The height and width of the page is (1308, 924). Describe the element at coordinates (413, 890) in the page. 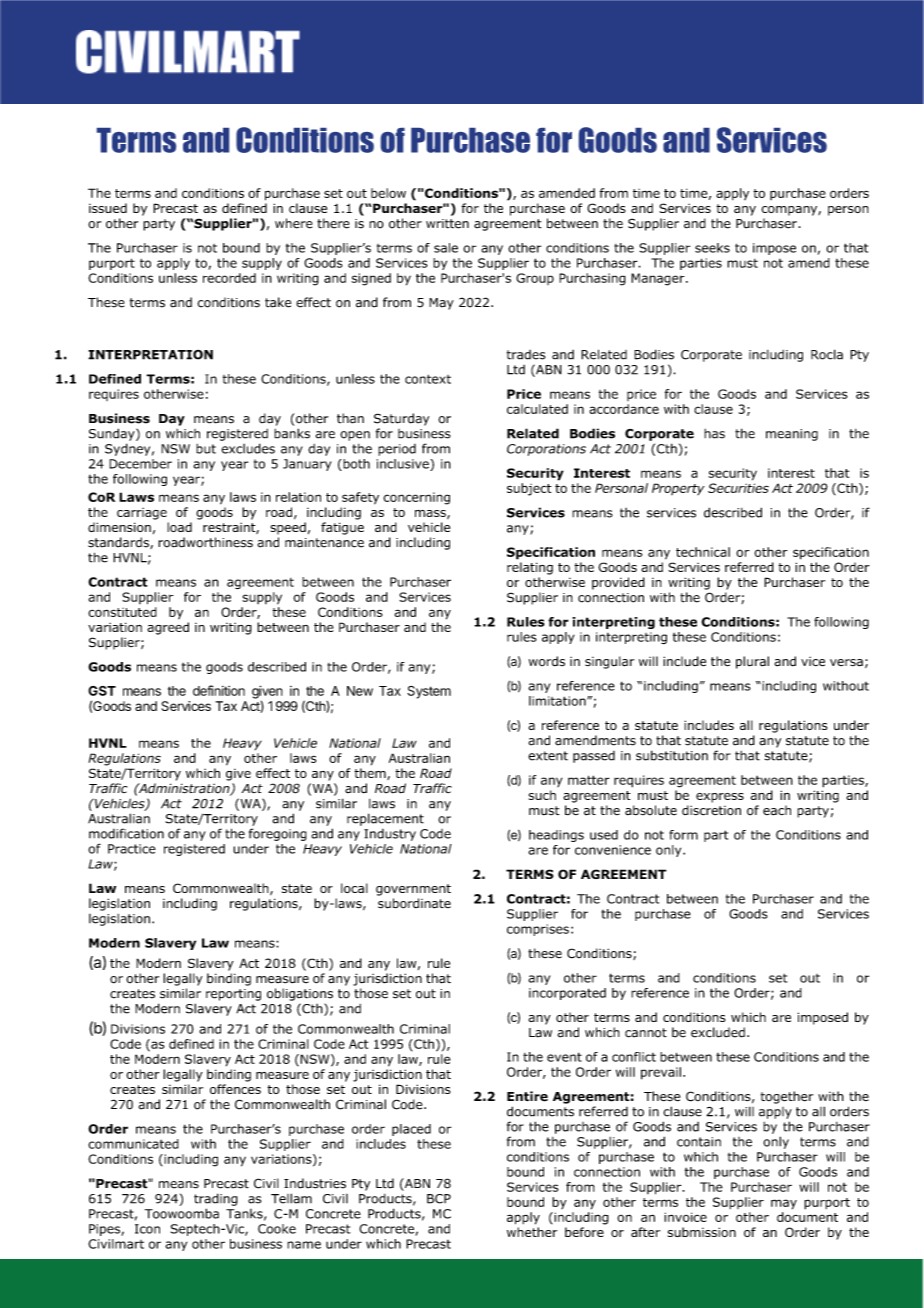

I see `government` at that location.
